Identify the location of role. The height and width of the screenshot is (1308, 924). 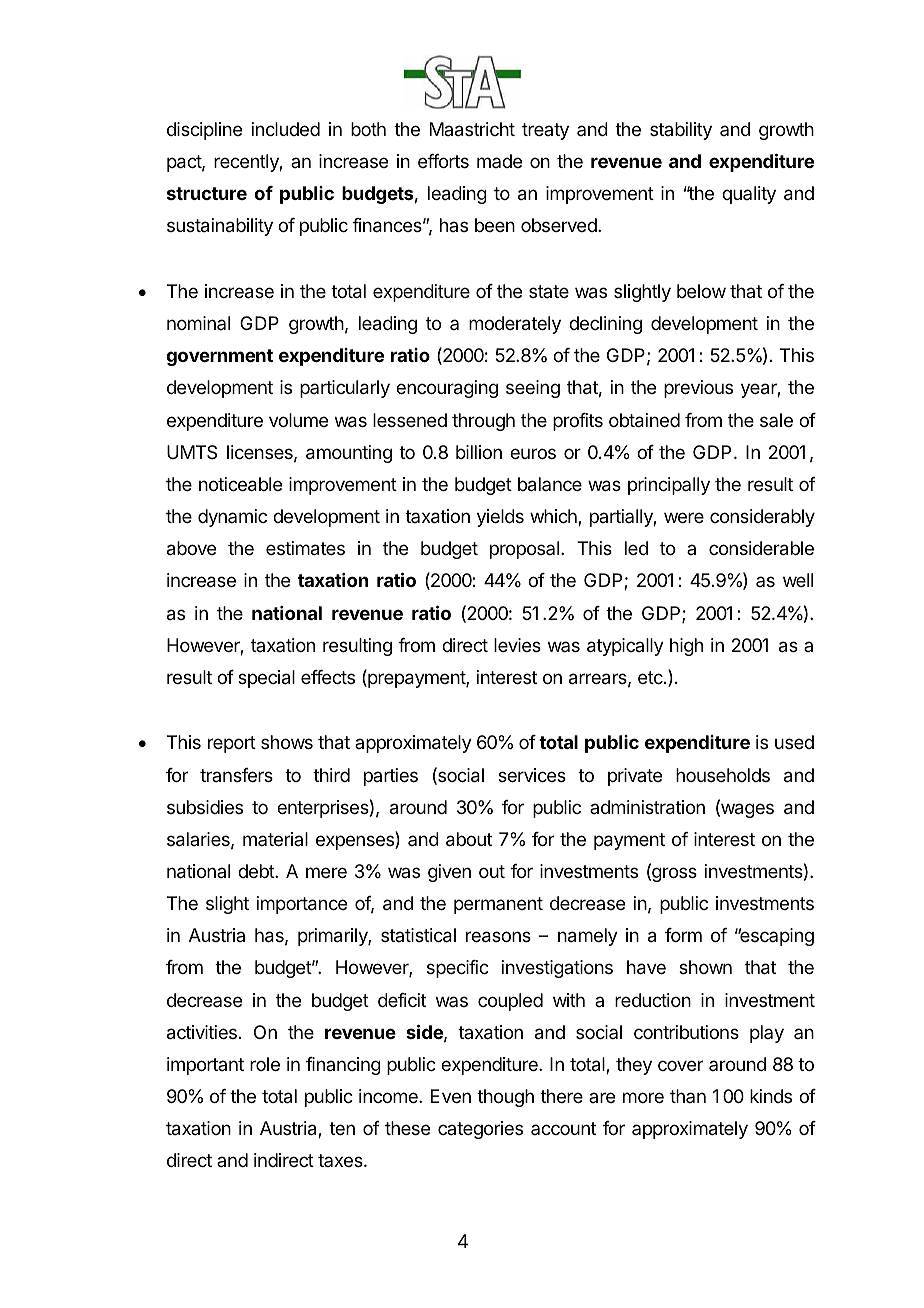
(265, 1064).
